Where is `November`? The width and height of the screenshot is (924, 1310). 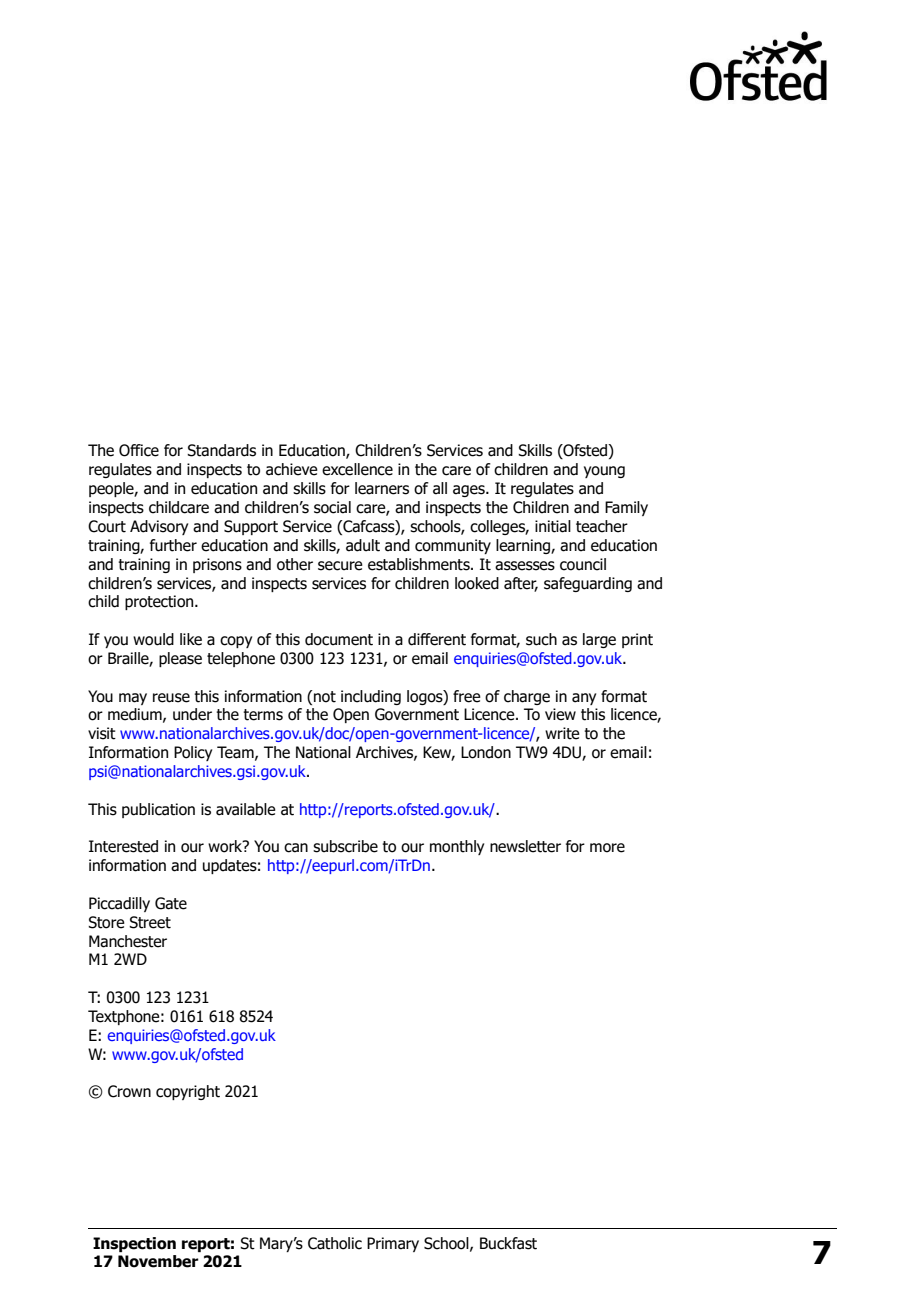
November is located at coordinates (158, 1261).
